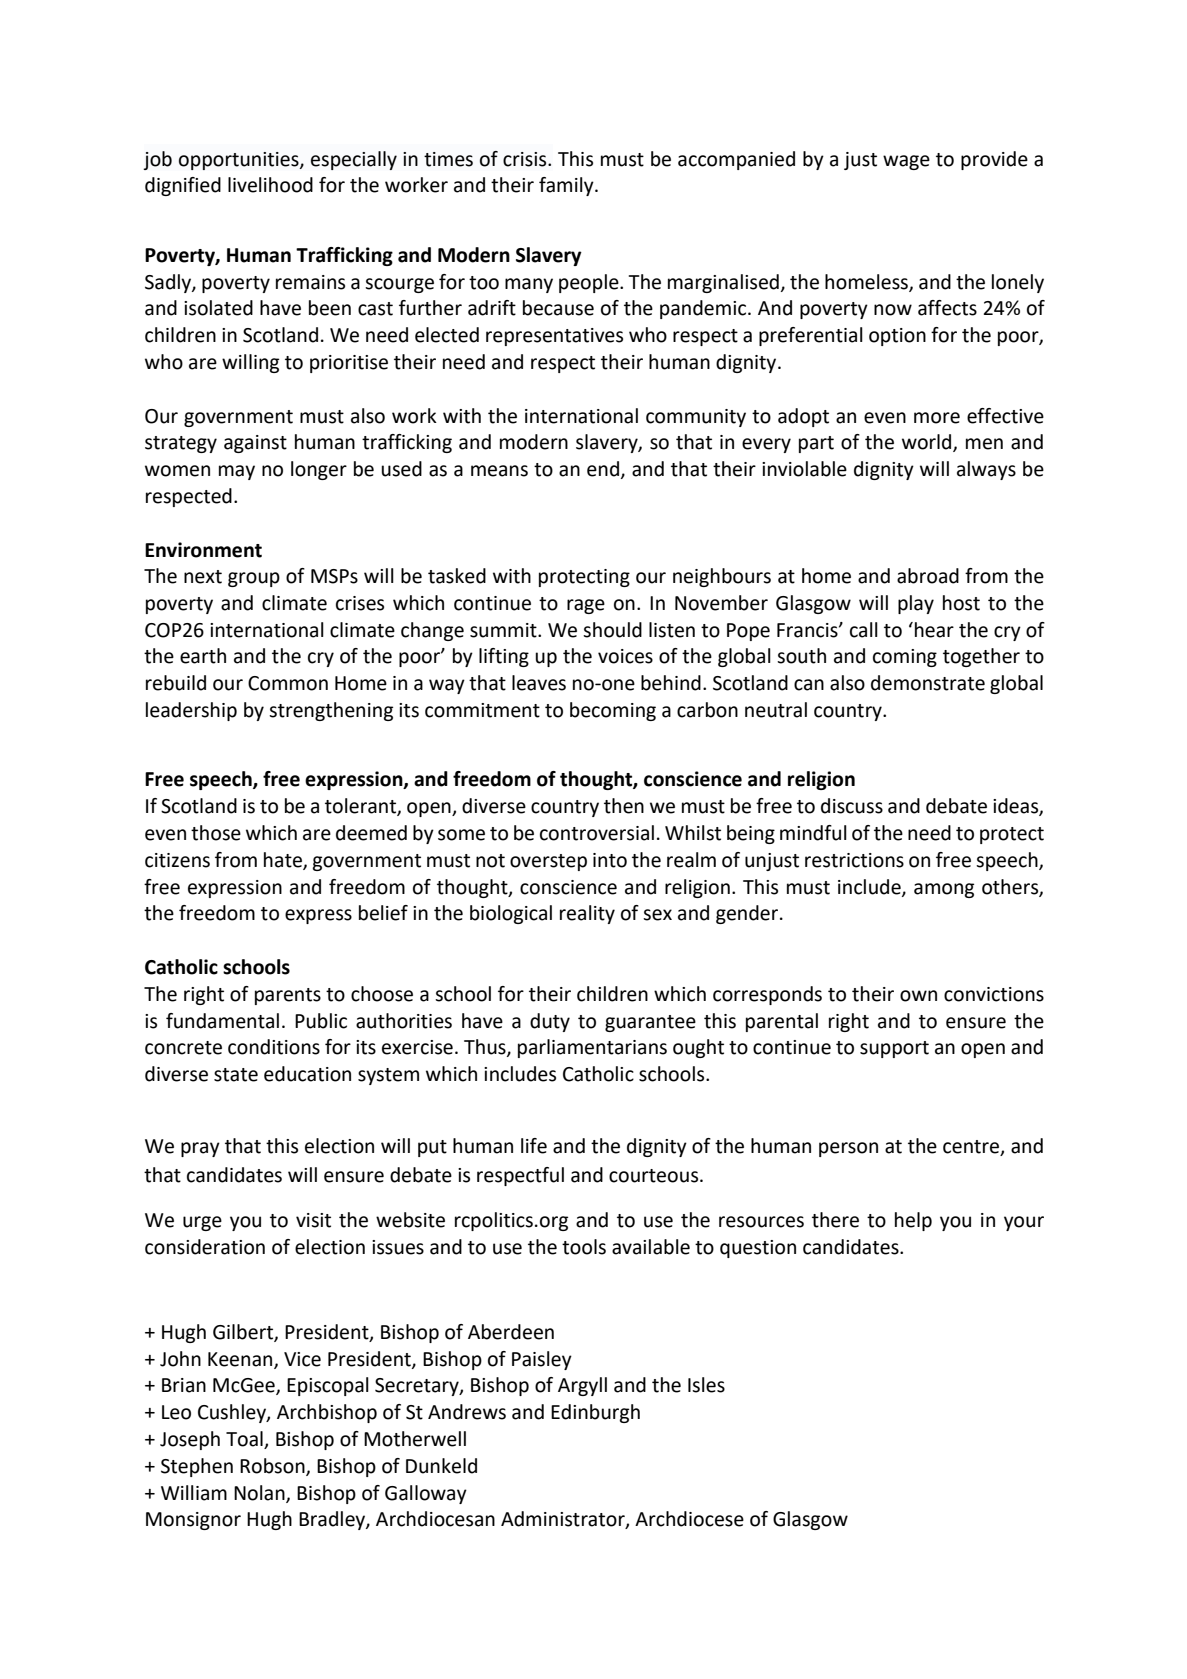 This screenshot has width=1187, height=1679. Describe the element at coordinates (597, 833) in the screenshot. I see `controversial` at that location.
